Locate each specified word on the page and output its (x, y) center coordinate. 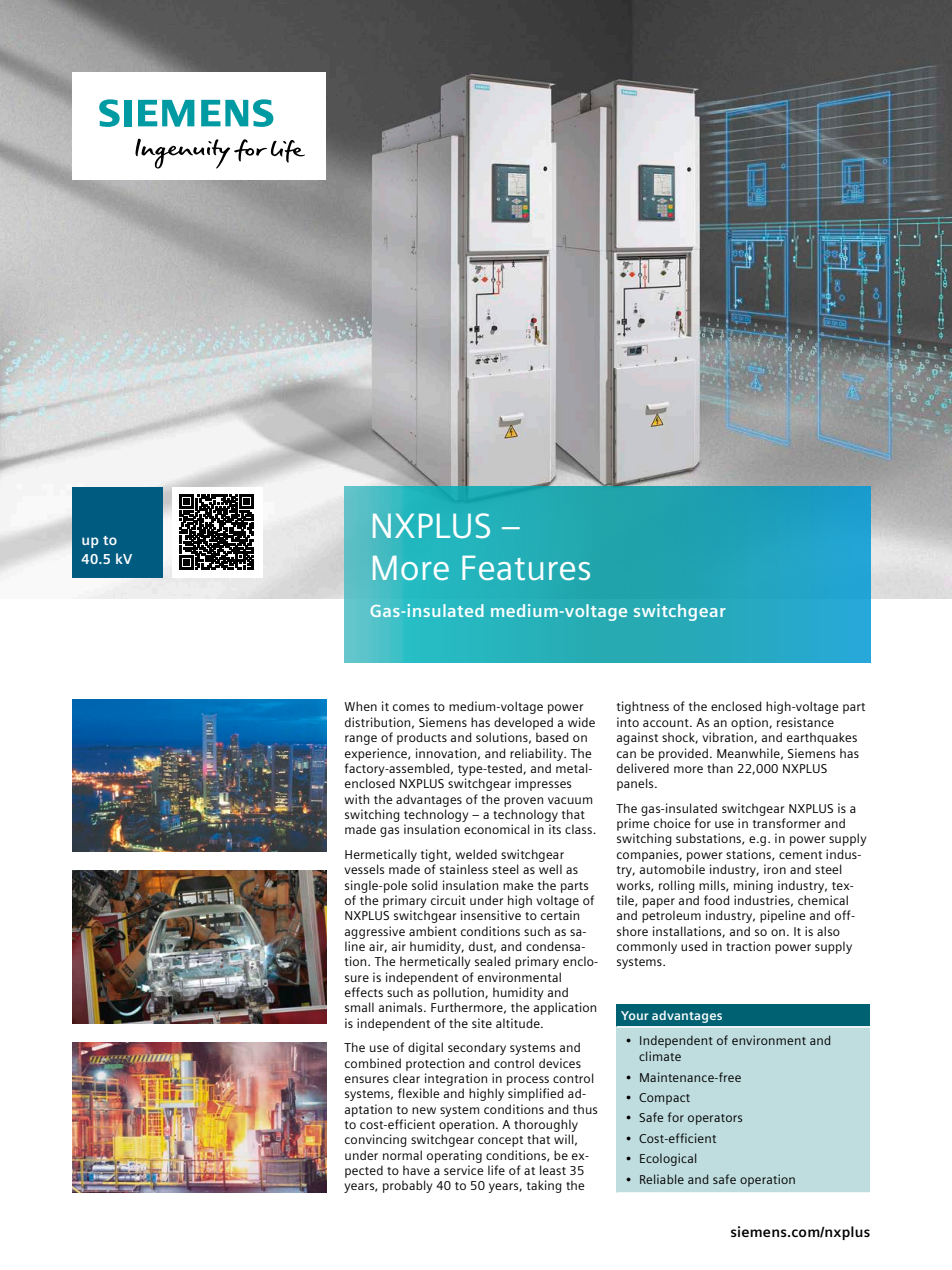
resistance (805, 722)
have (416, 1170)
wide (581, 722)
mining (753, 886)
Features (526, 567)
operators (715, 1119)
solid (425, 885)
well (550, 869)
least (553, 1170)
